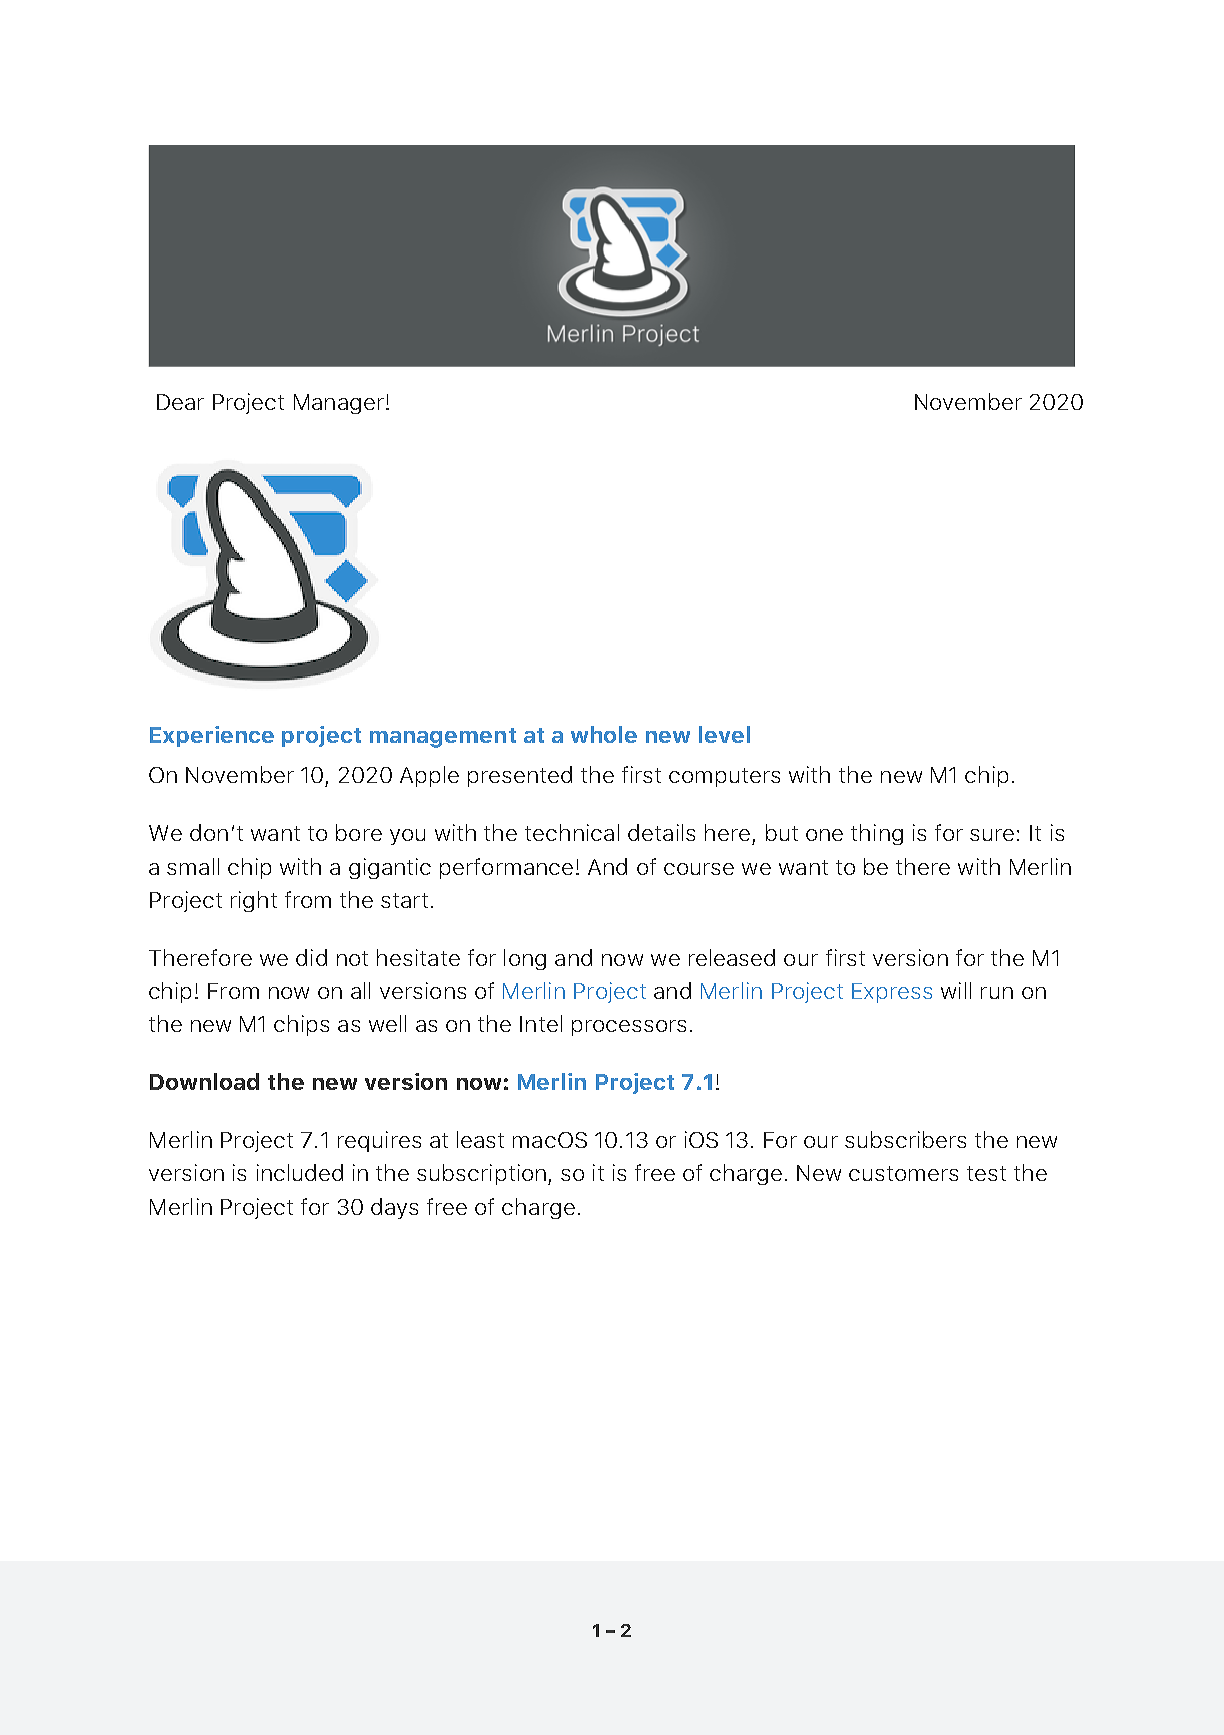  I want to click on included, so click(300, 1172).
